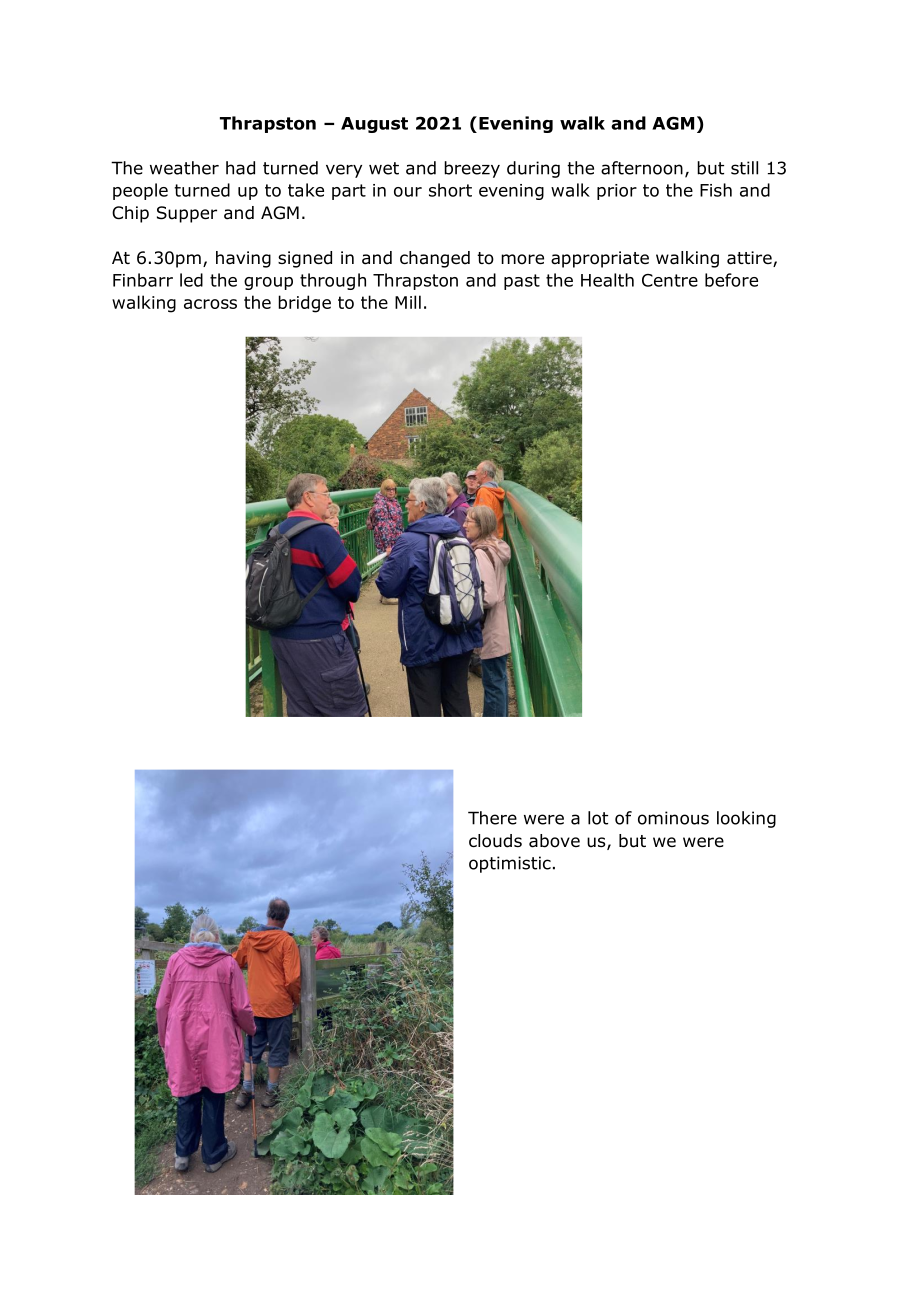 The width and height of the screenshot is (924, 1308). I want to click on ominous, so click(673, 818).
